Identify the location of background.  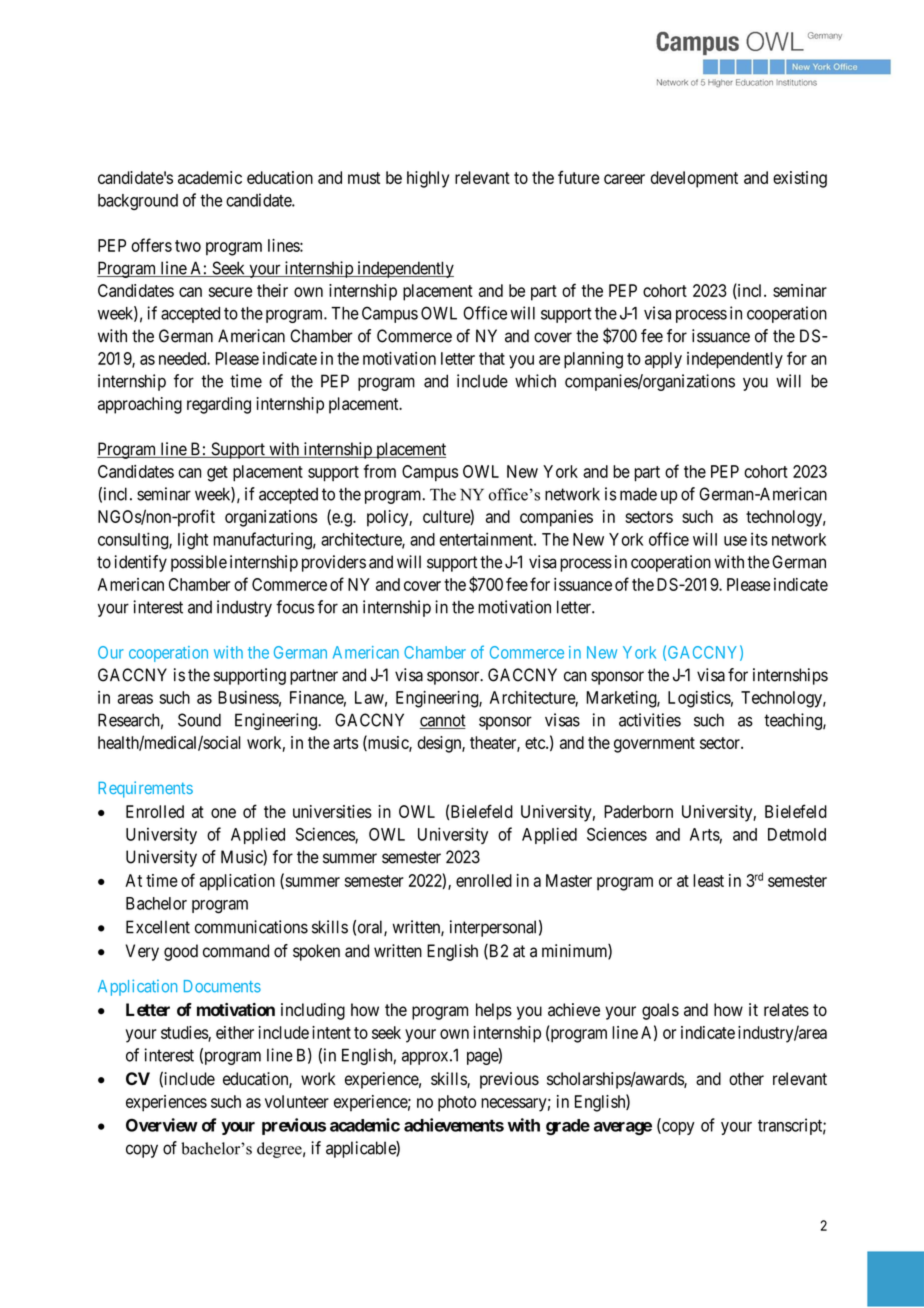
(138, 202).
